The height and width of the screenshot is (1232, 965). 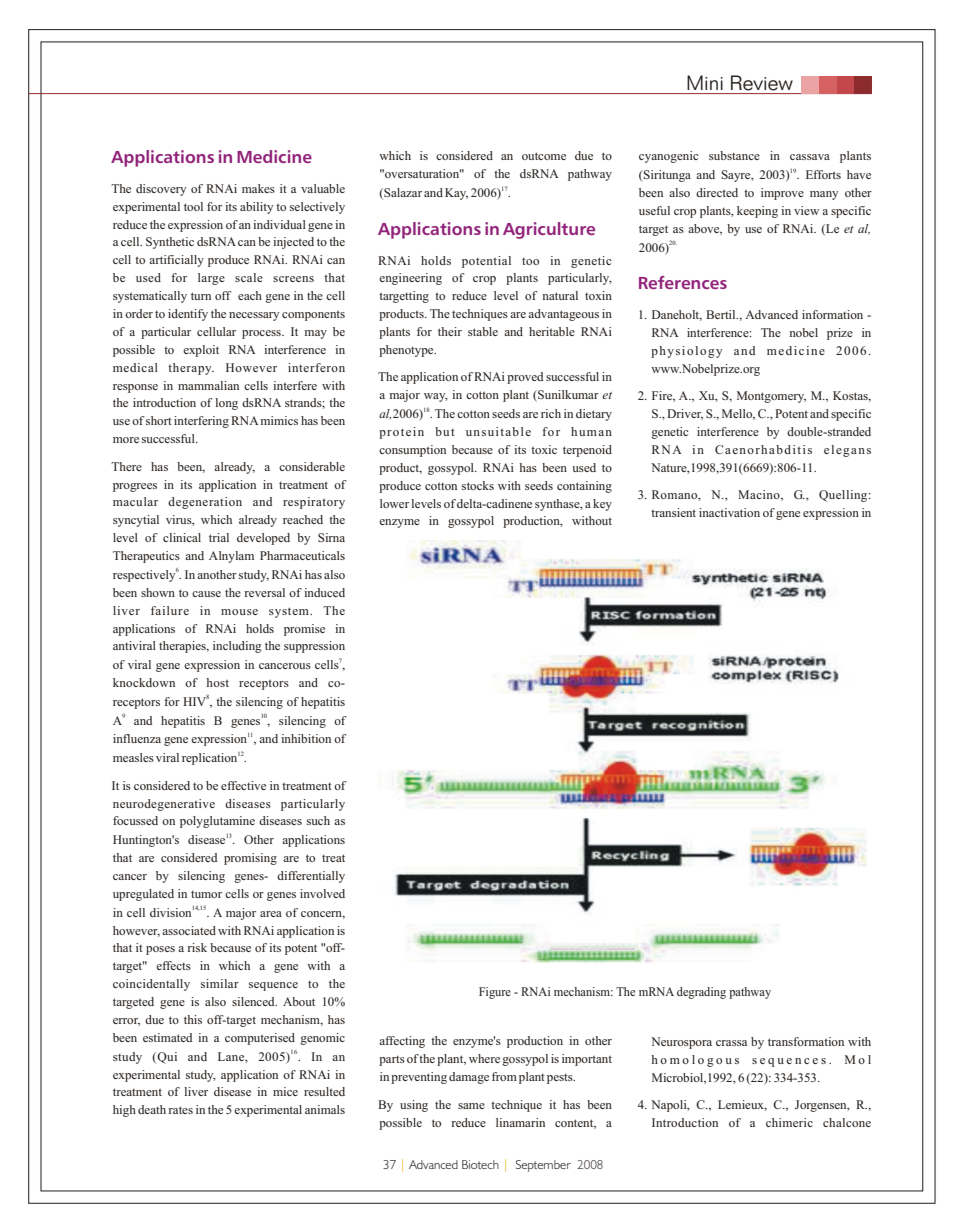 What do you see at coordinates (471, 1106) in the screenshot?
I see `same` at bounding box center [471, 1106].
